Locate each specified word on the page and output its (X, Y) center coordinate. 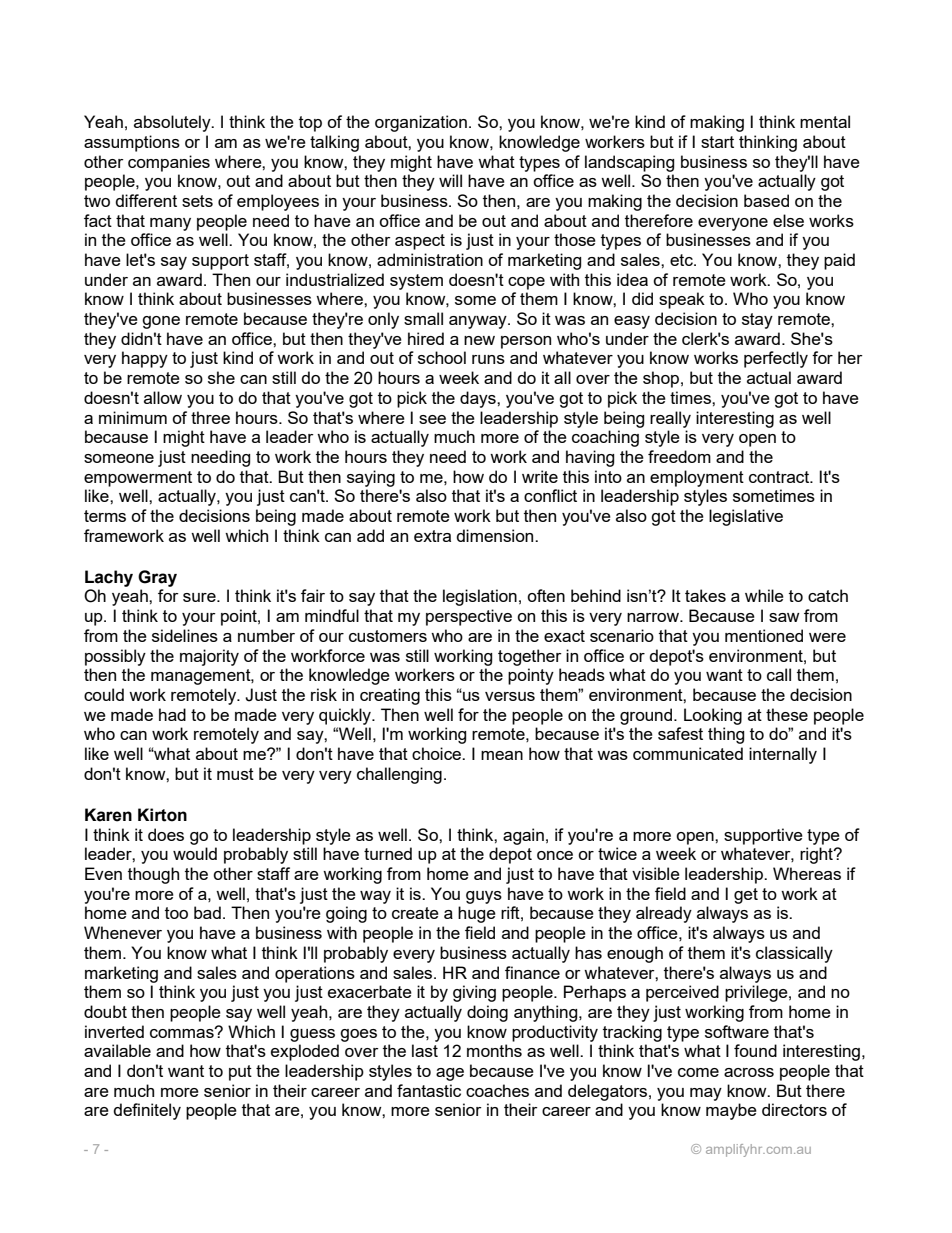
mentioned (764, 635)
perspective (469, 617)
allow (163, 397)
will (450, 180)
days (479, 399)
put (240, 1073)
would (195, 853)
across (749, 1072)
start (717, 142)
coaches (497, 1090)
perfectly (776, 359)
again (523, 836)
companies (169, 163)
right (817, 855)
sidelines (185, 635)
